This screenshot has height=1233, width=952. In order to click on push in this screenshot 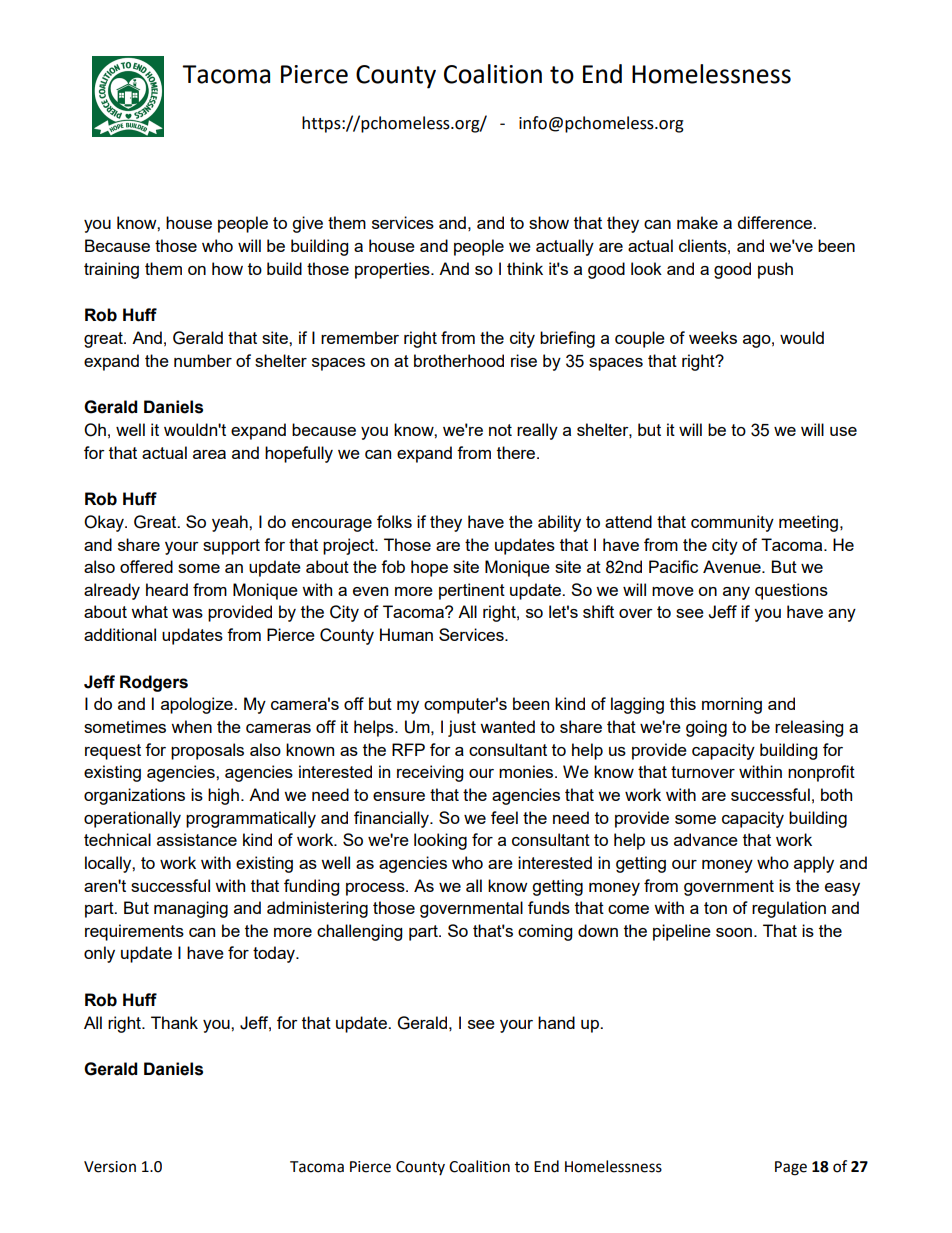, I will do `click(775, 270)`.
